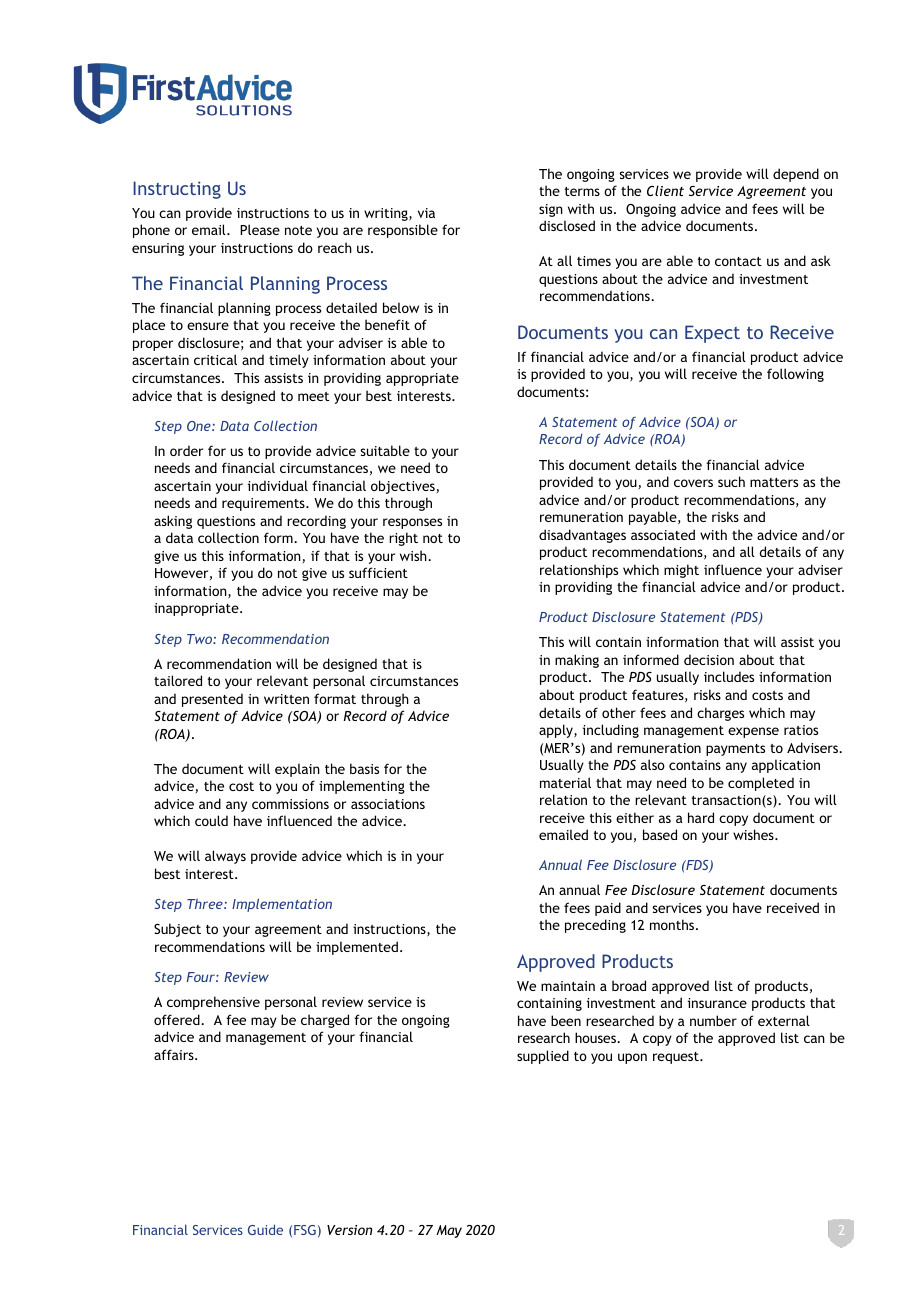 Image resolution: width=924 pixels, height=1308 pixels. What do you see at coordinates (186, 450) in the screenshot?
I see `order` at bounding box center [186, 450].
